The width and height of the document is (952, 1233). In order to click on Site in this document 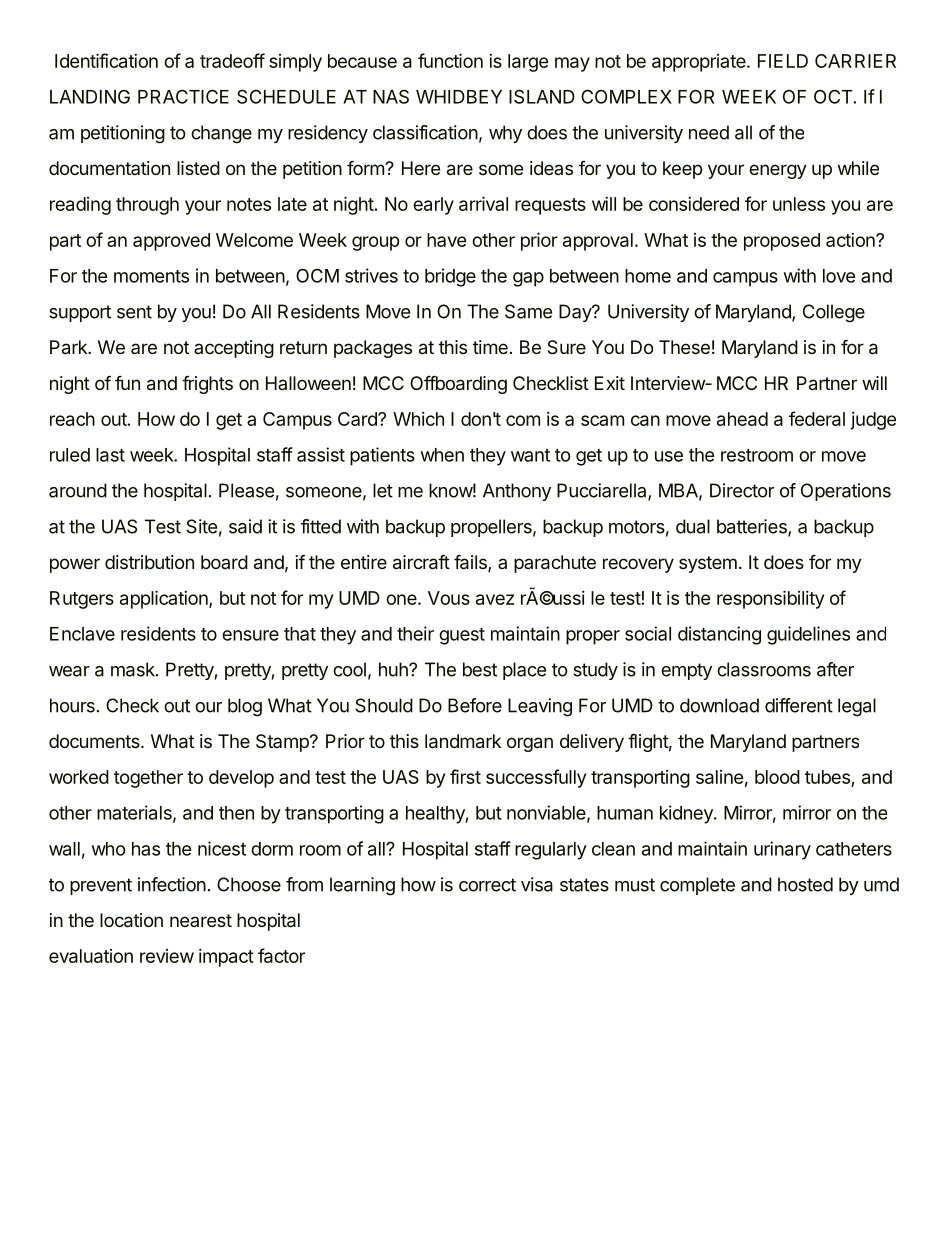, I will do `click(201, 526)`.
